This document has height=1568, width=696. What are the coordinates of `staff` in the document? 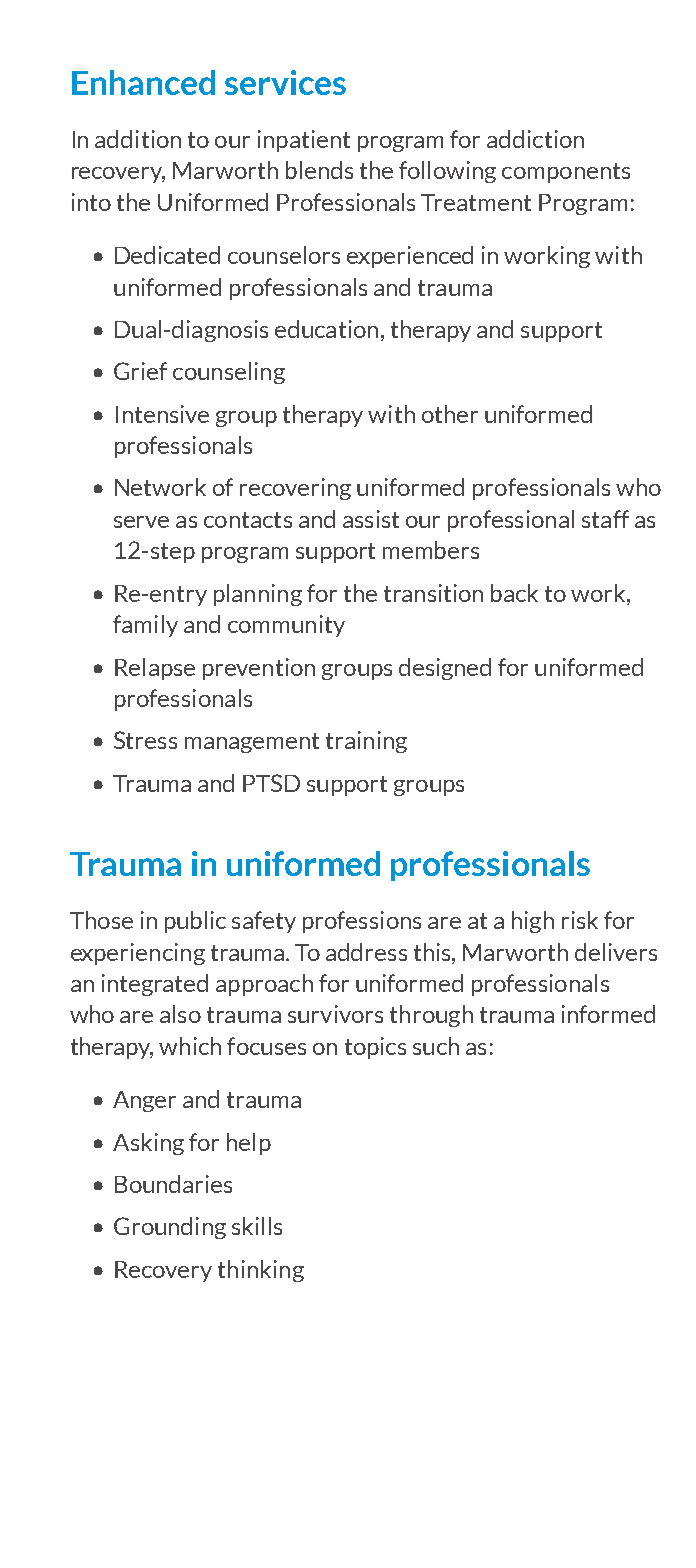 It's located at (605, 519).
